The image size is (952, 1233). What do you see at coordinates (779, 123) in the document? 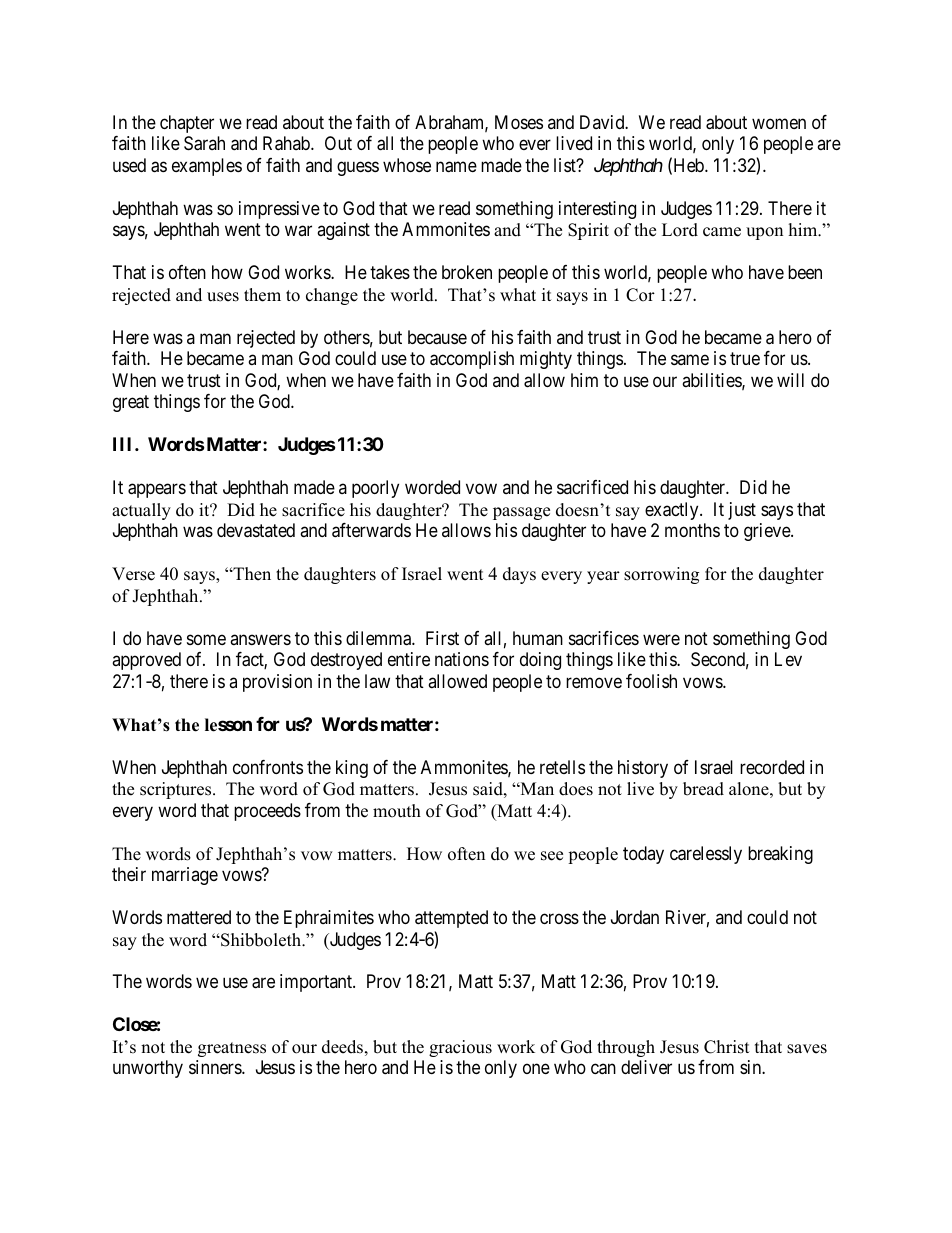
I see `women` at bounding box center [779, 123].
